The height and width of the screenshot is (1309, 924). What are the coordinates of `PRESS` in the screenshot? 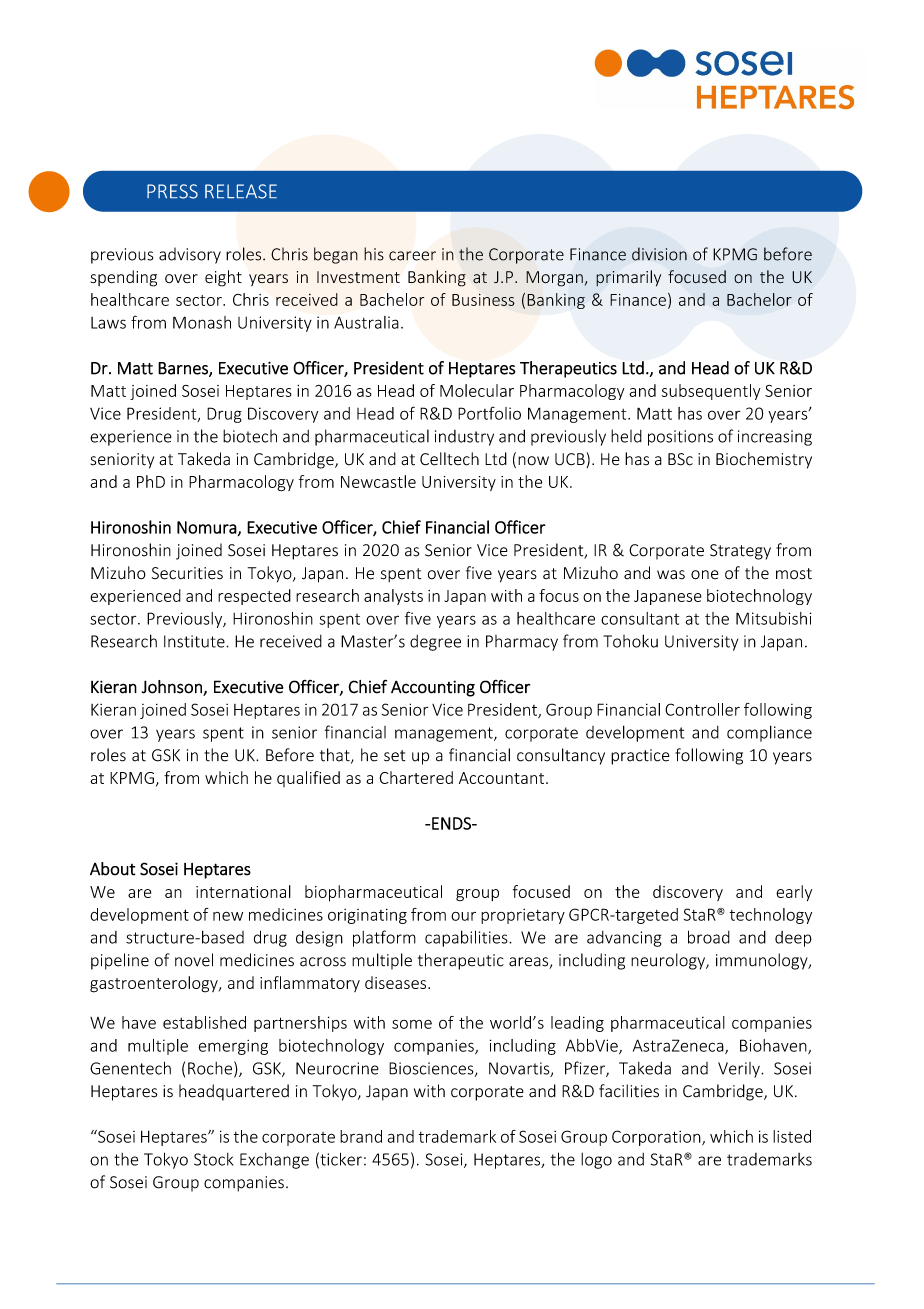 It's located at (172, 191).
